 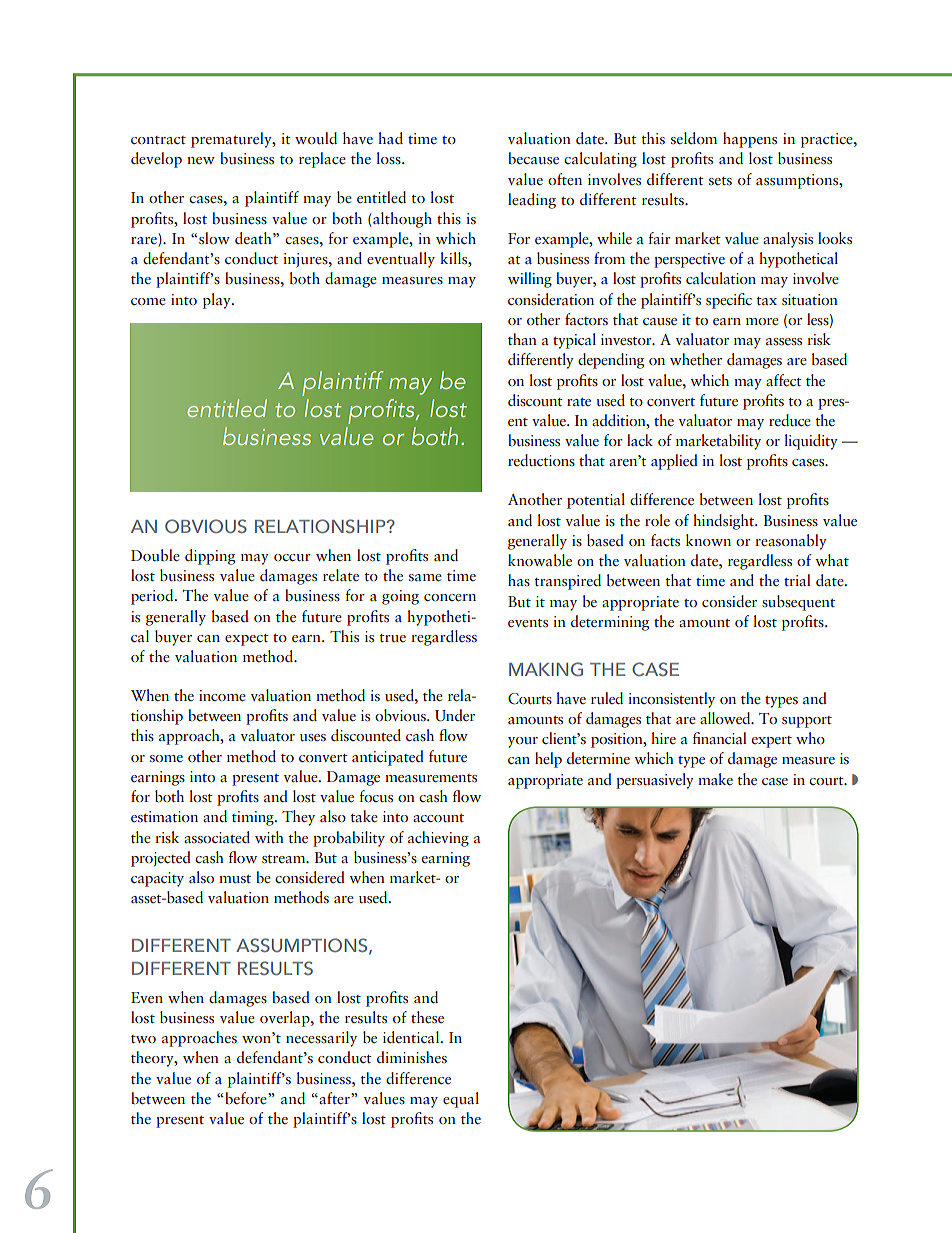 I want to click on dipping, so click(x=210, y=557).
